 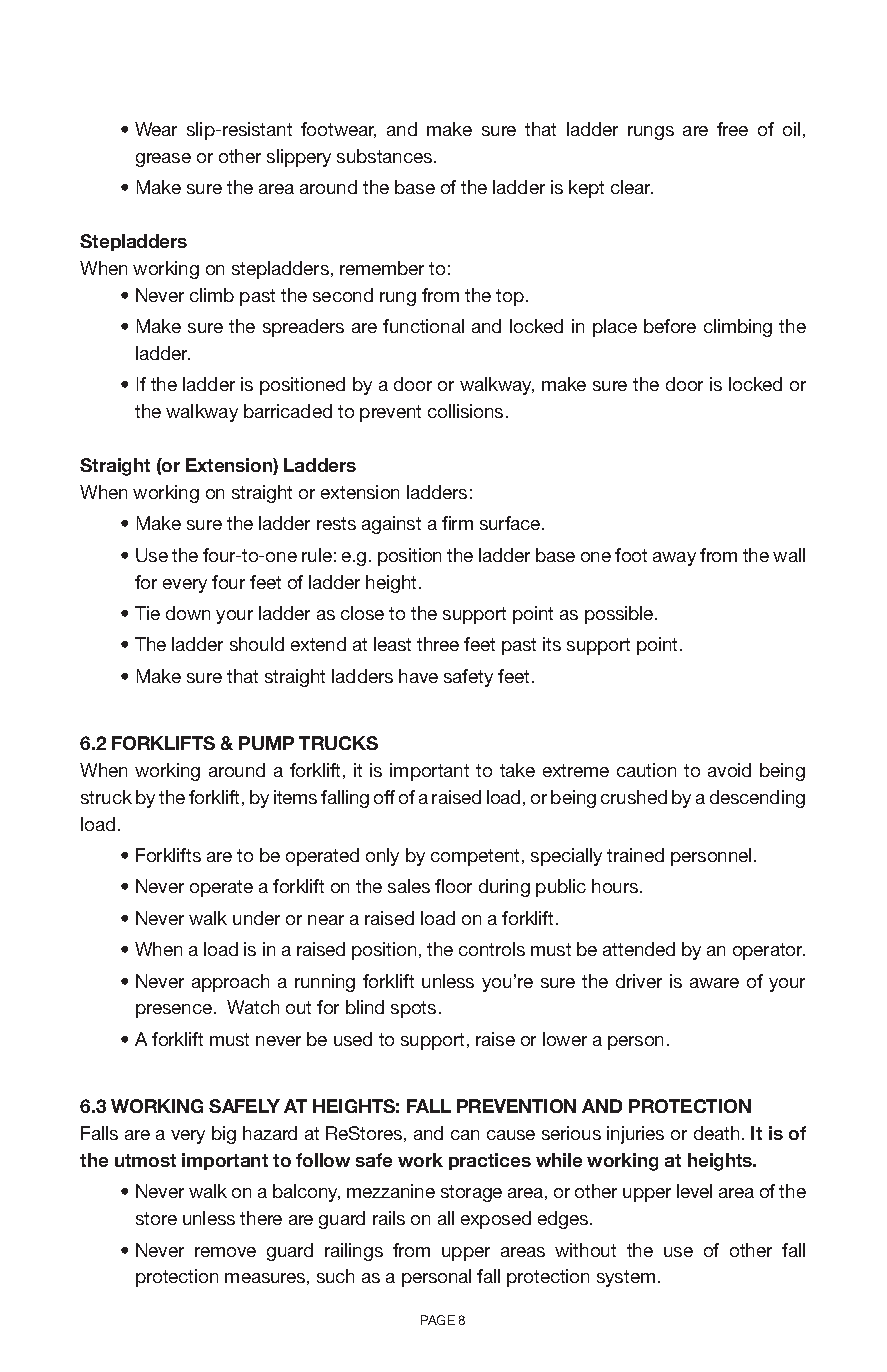 I want to click on barricaded, so click(x=288, y=411).
